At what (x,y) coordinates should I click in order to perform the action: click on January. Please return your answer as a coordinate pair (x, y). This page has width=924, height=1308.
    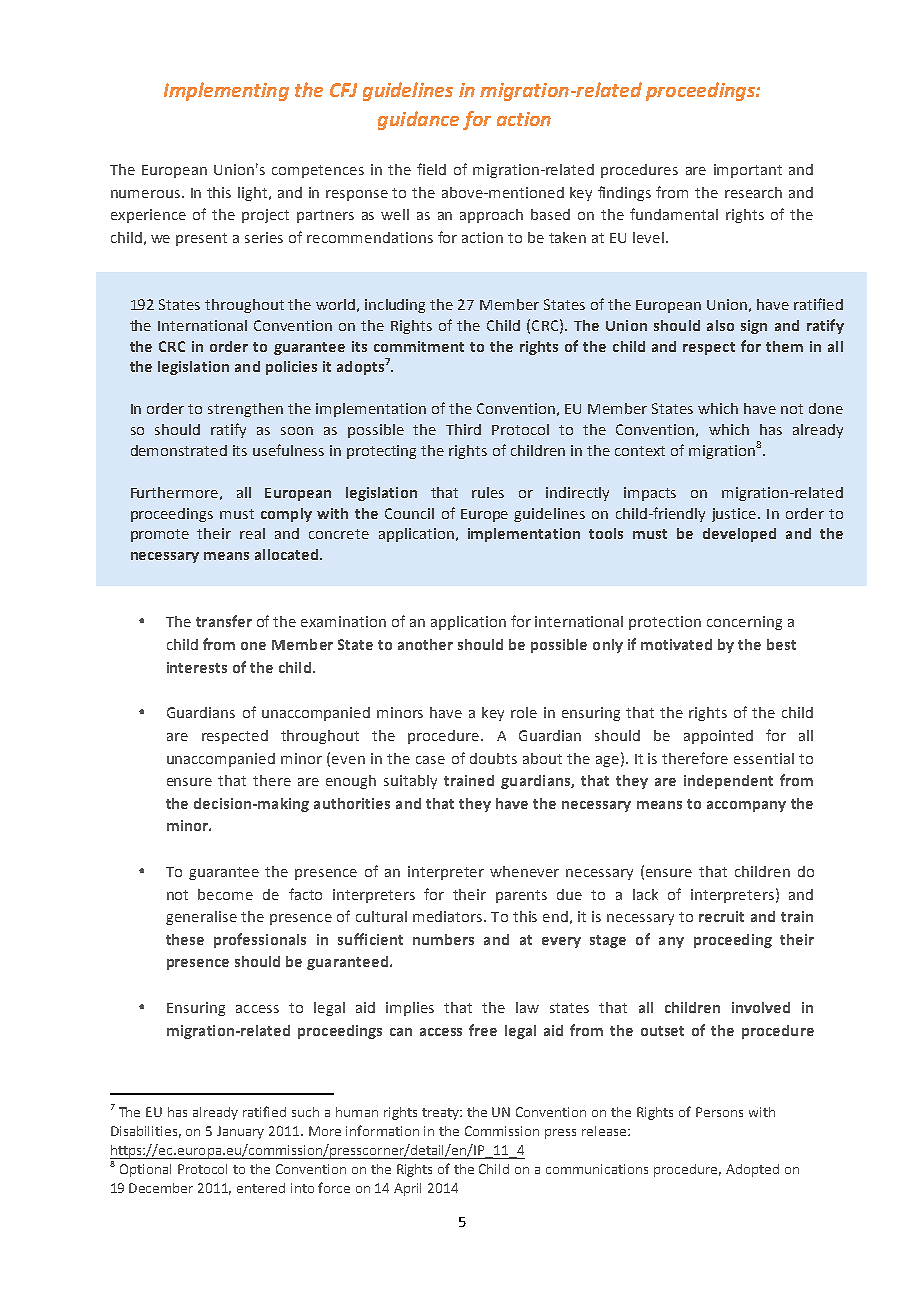
    Looking at the image, I should click on (240, 1132).
